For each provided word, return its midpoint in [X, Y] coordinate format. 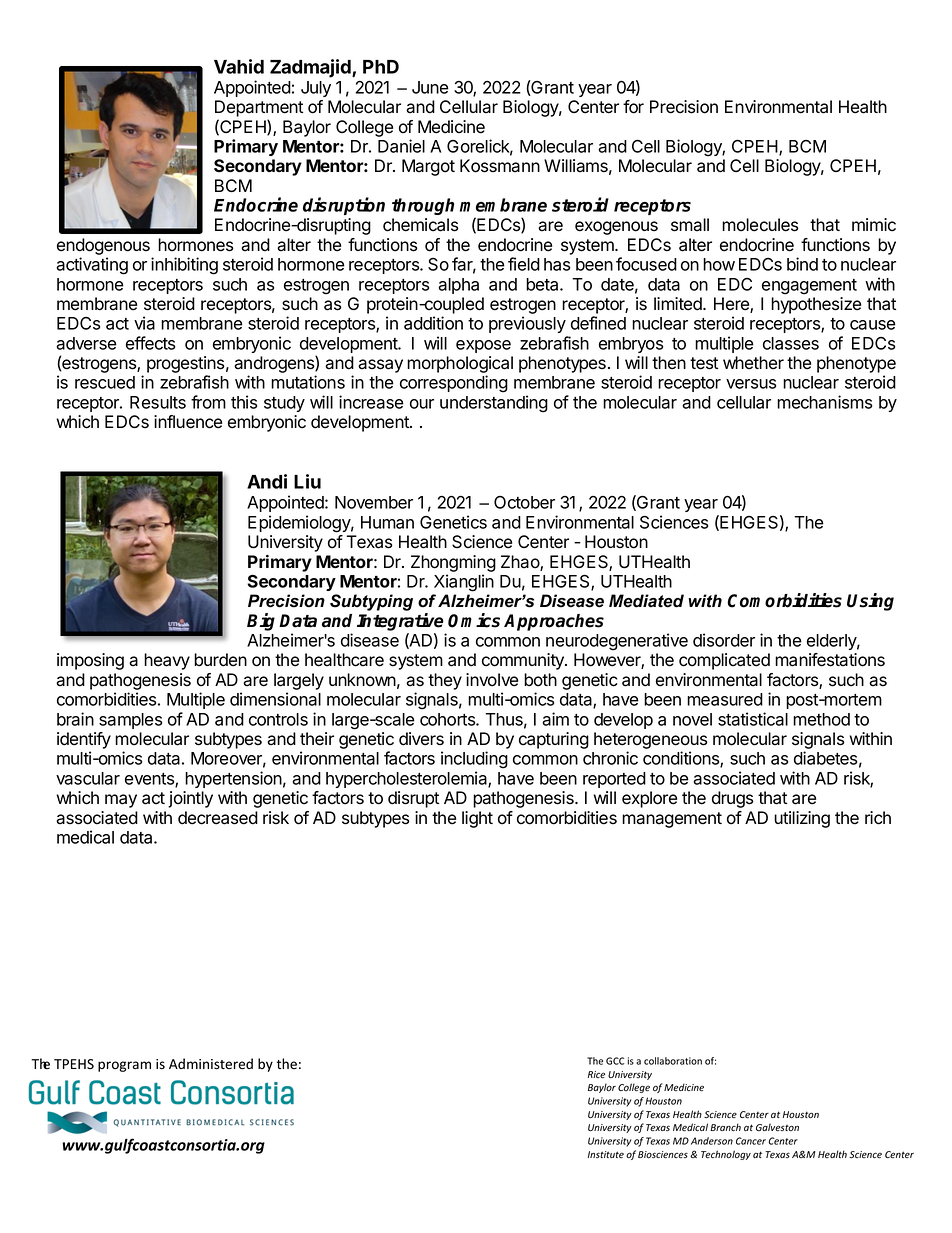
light [477, 819]
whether [753, 363]
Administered [211, 1064]
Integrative [400, 622]
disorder [724, 640]
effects [150, 343]
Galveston [777, 1127]
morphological [460, 366]
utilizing [802, 819]
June [430, 87]
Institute [606, 1154]
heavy [167, 661]
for [633, 107]
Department [259, 108]
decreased [218, 818]
